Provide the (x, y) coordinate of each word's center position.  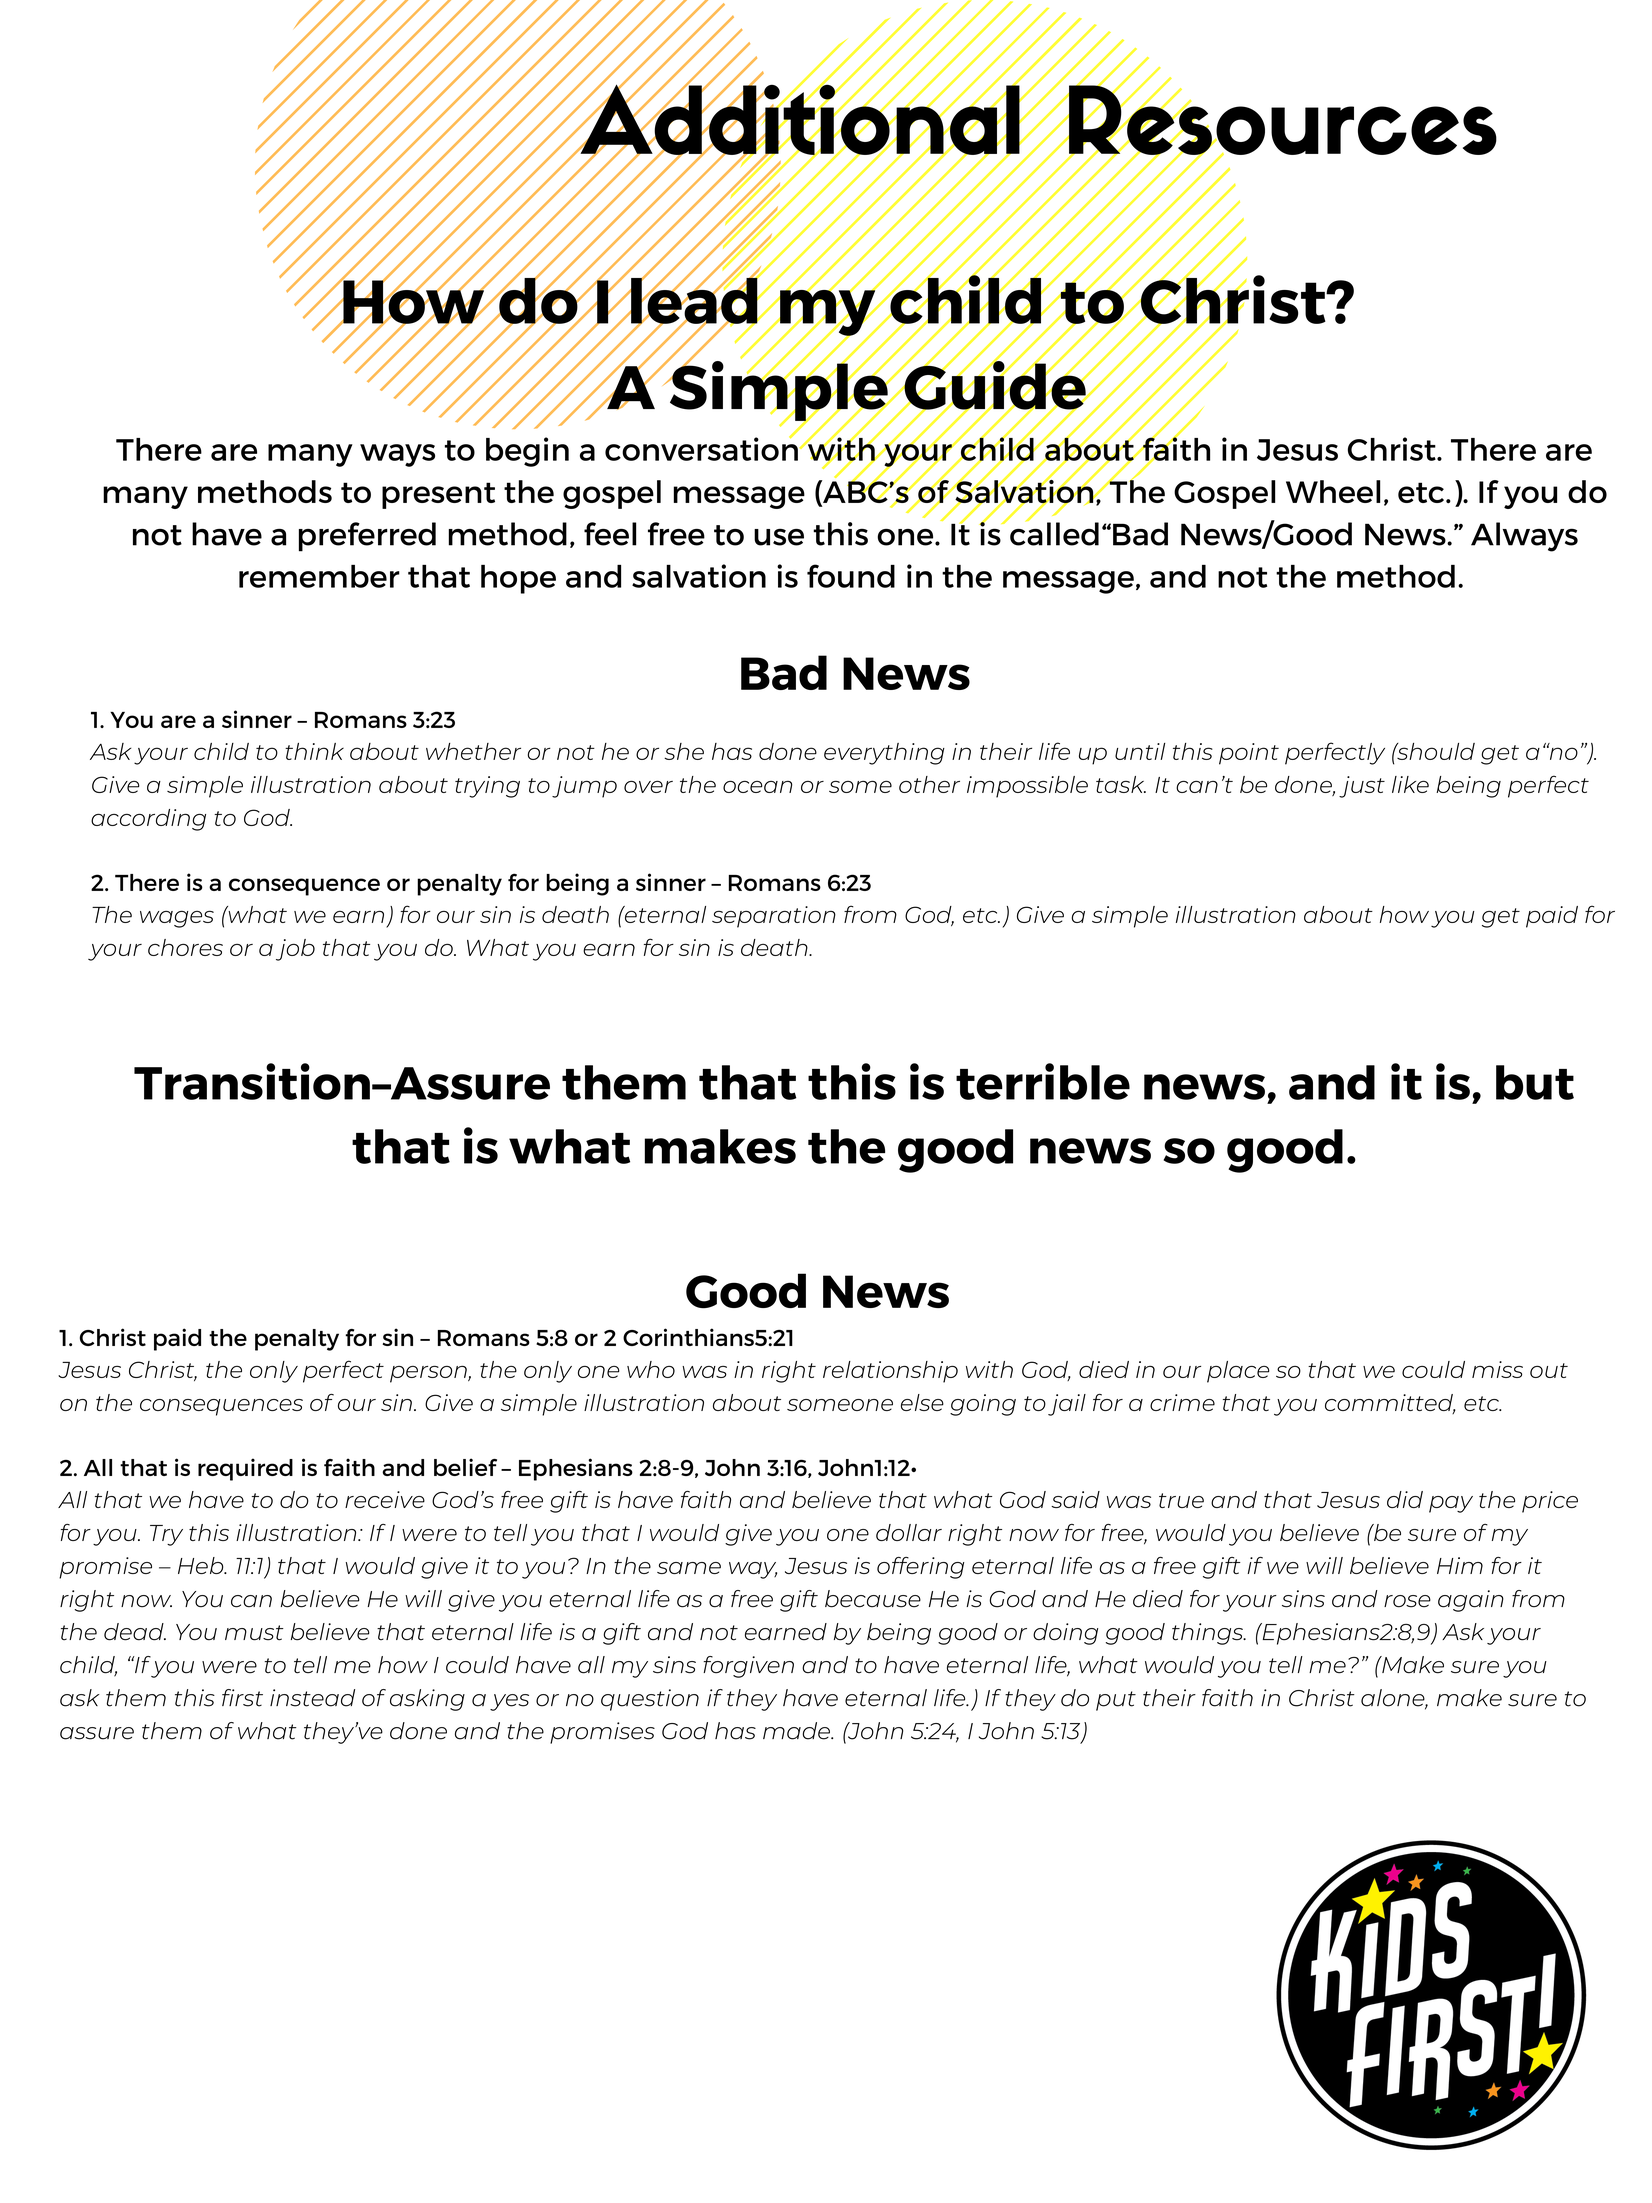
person (429, 1374)
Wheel (1333, 491)
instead (312, 1698)
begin (527, 452)
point (1249, 754)
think (314, 751)
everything (884, 754)
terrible (1043, 1081)
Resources (1282, 120)
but (1535, 1082)
